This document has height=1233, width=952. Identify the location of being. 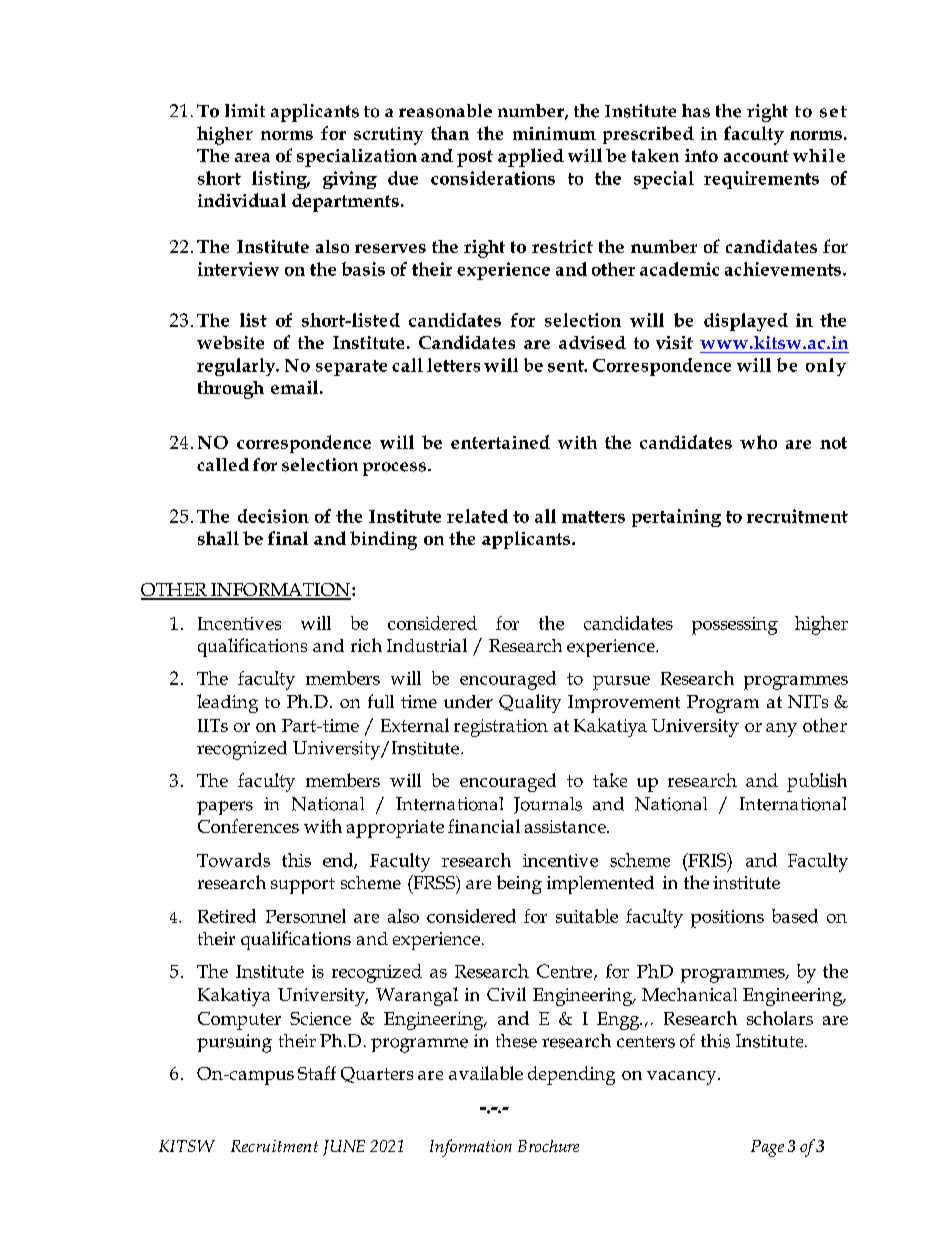
(519, 884).
